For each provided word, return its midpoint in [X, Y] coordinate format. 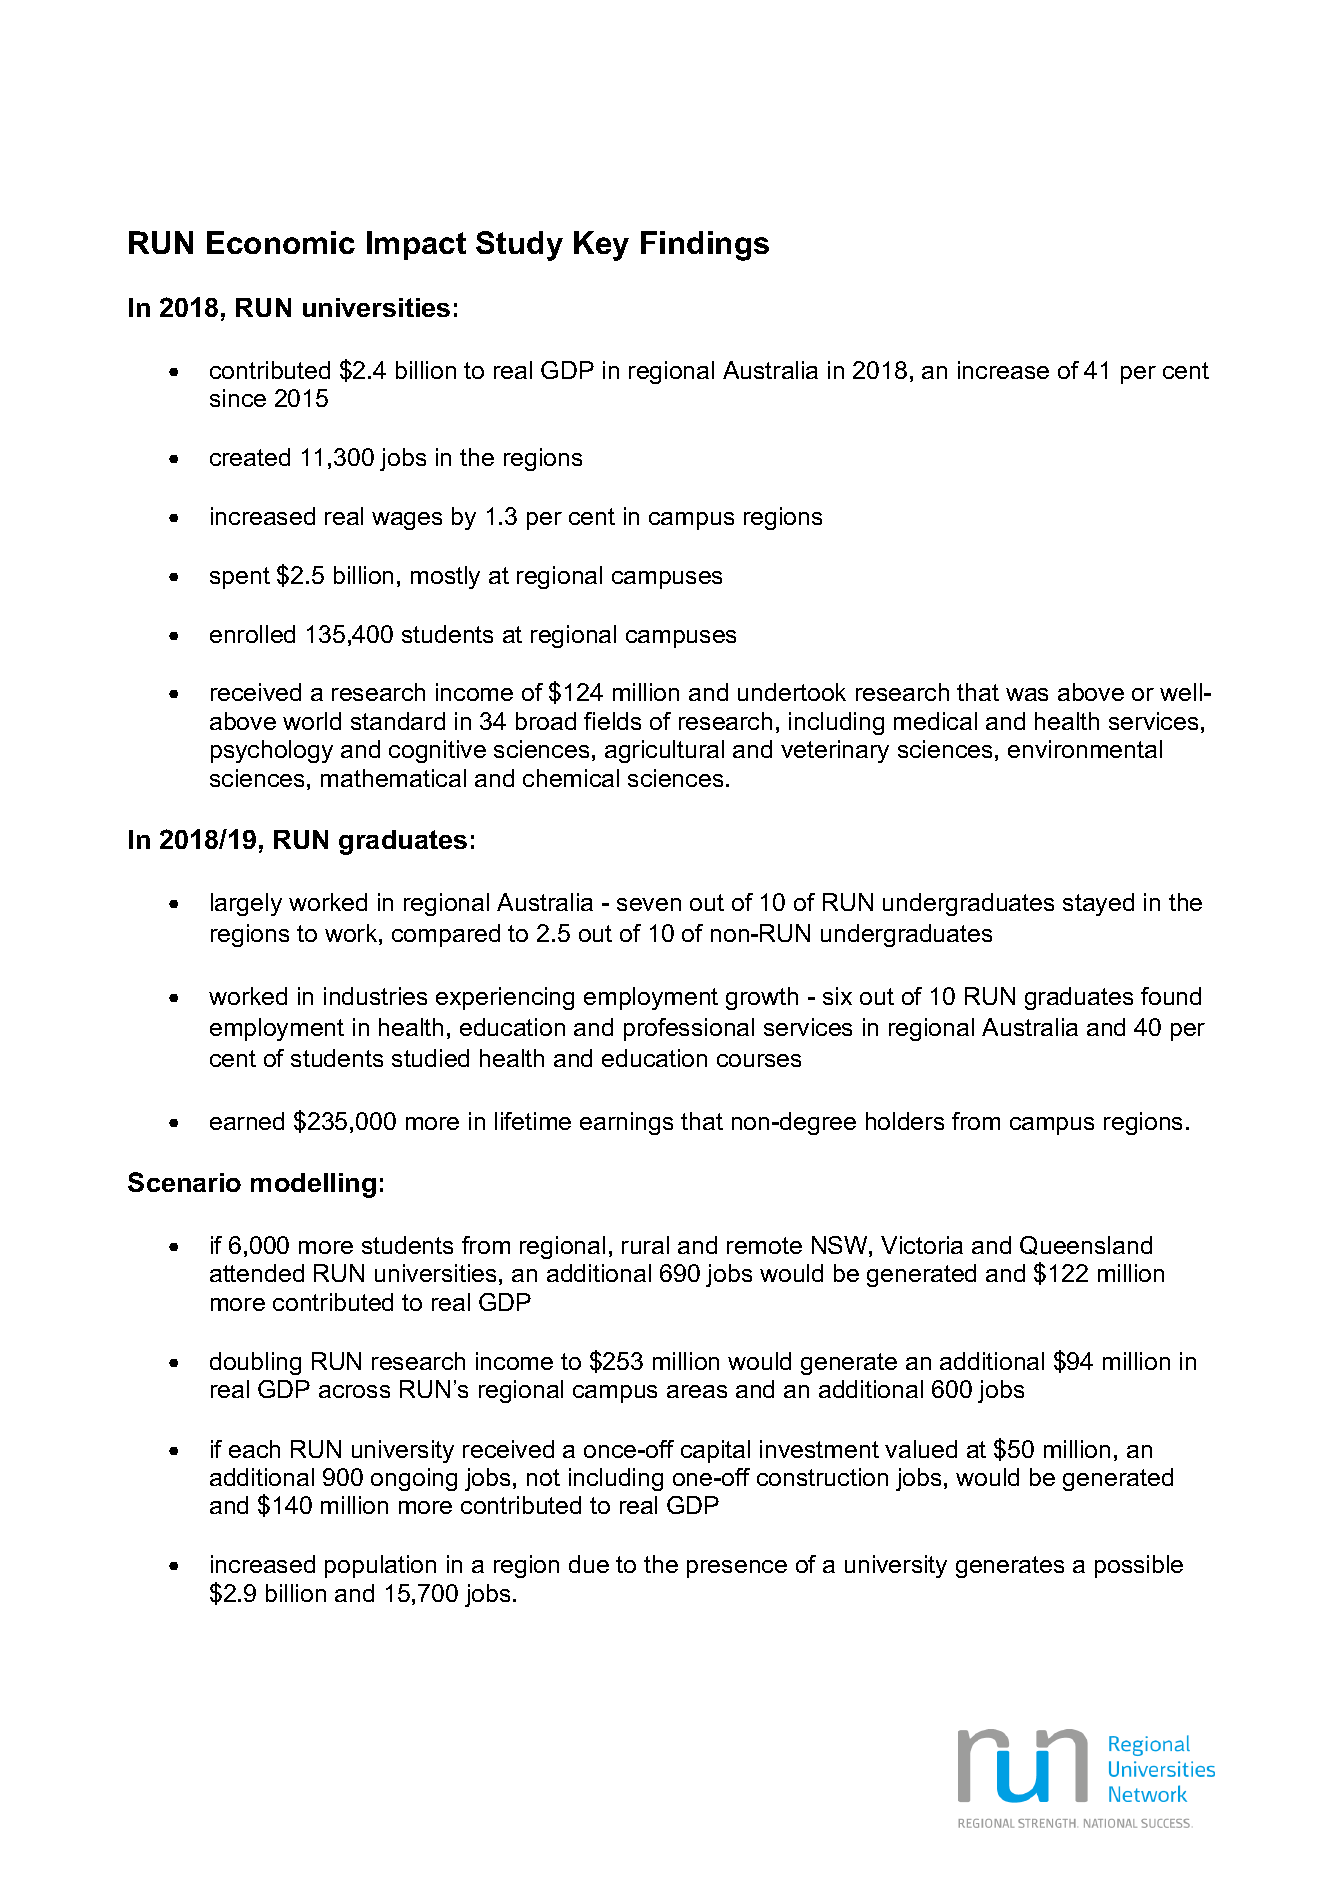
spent [240, 578]
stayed [1098, 904]
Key [601, 246]
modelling [313, 1185]
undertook [792, 692]
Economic [281, 242]
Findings [705, 246]
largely [246, 904]
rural [645, 1245]
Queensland [1086, 1245]
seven [649, 904]
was [1027, 694]
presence [737, 1569]
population [380, 1566]
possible [1139, 1566]
